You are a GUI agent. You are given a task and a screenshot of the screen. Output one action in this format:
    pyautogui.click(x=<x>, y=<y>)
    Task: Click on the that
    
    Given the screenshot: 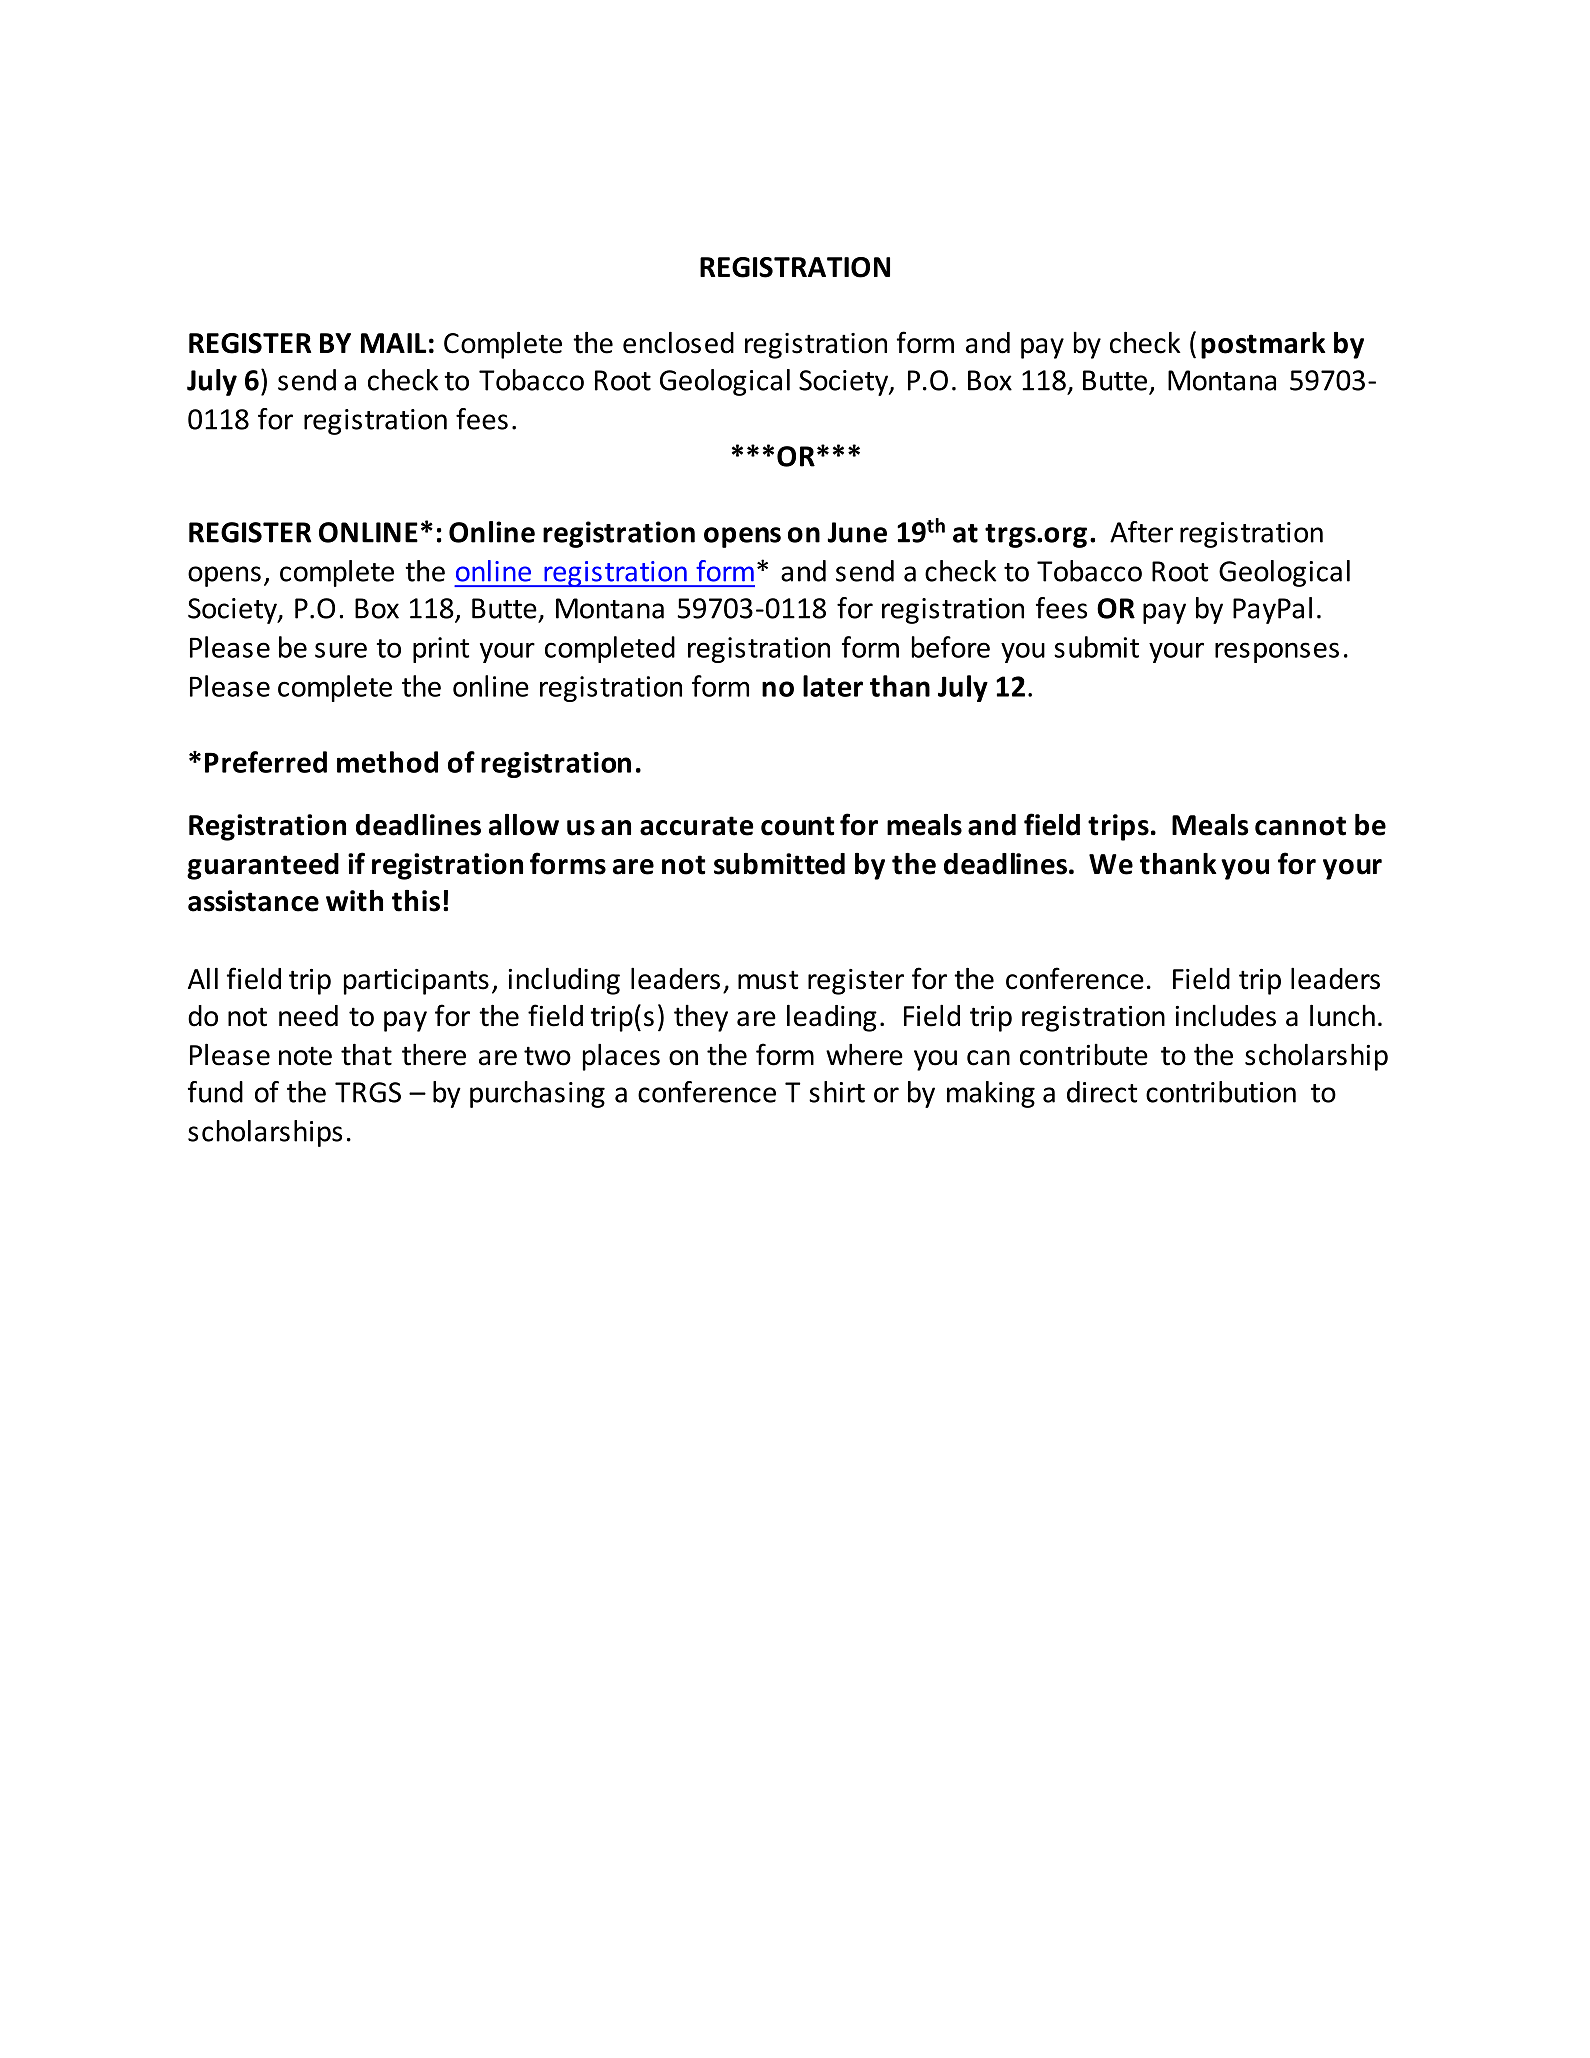 What is the action you would take?
    pyautogui.click(x=366, y=1054)
